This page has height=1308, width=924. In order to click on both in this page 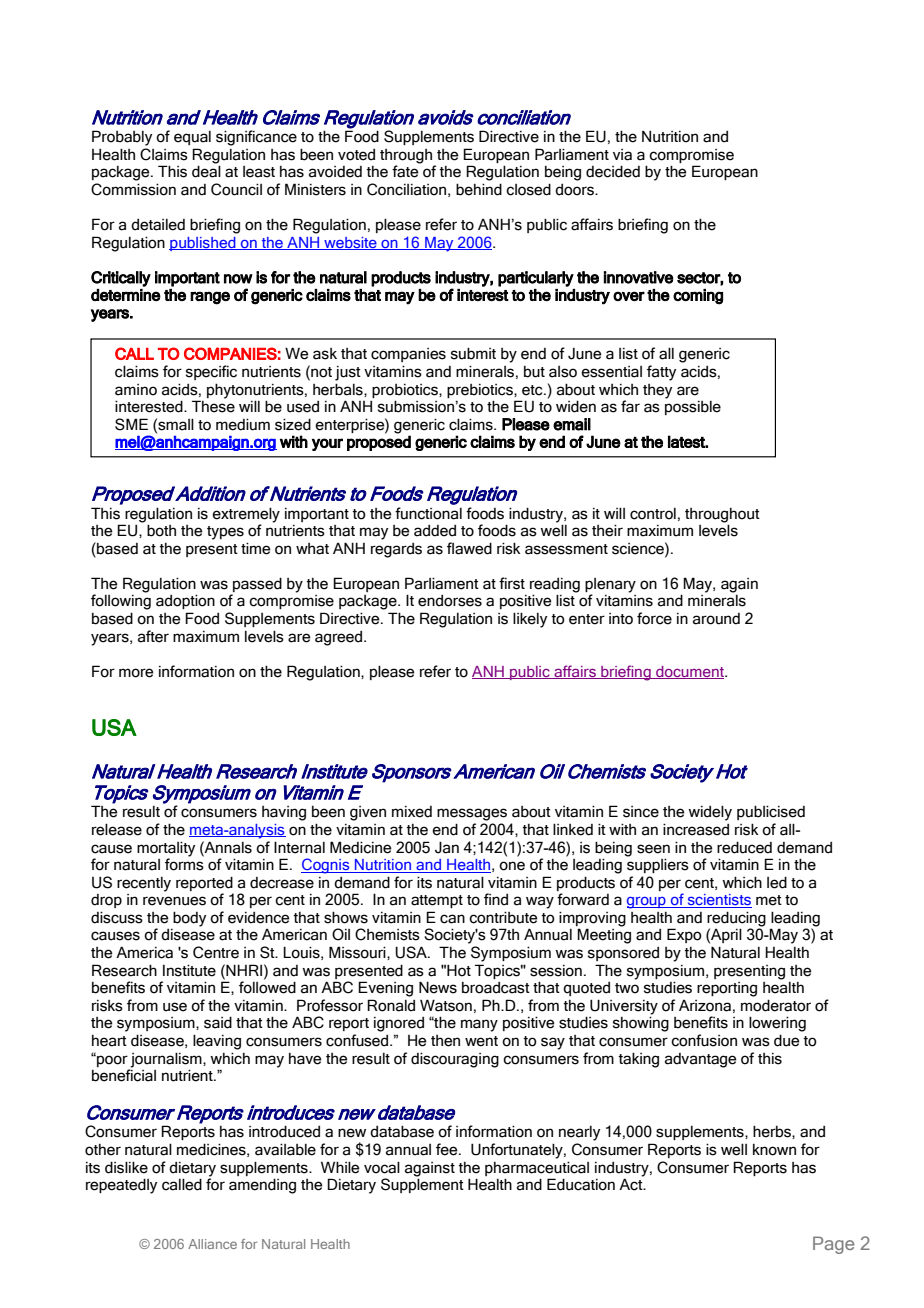, I will do `click(161, 530)`.
